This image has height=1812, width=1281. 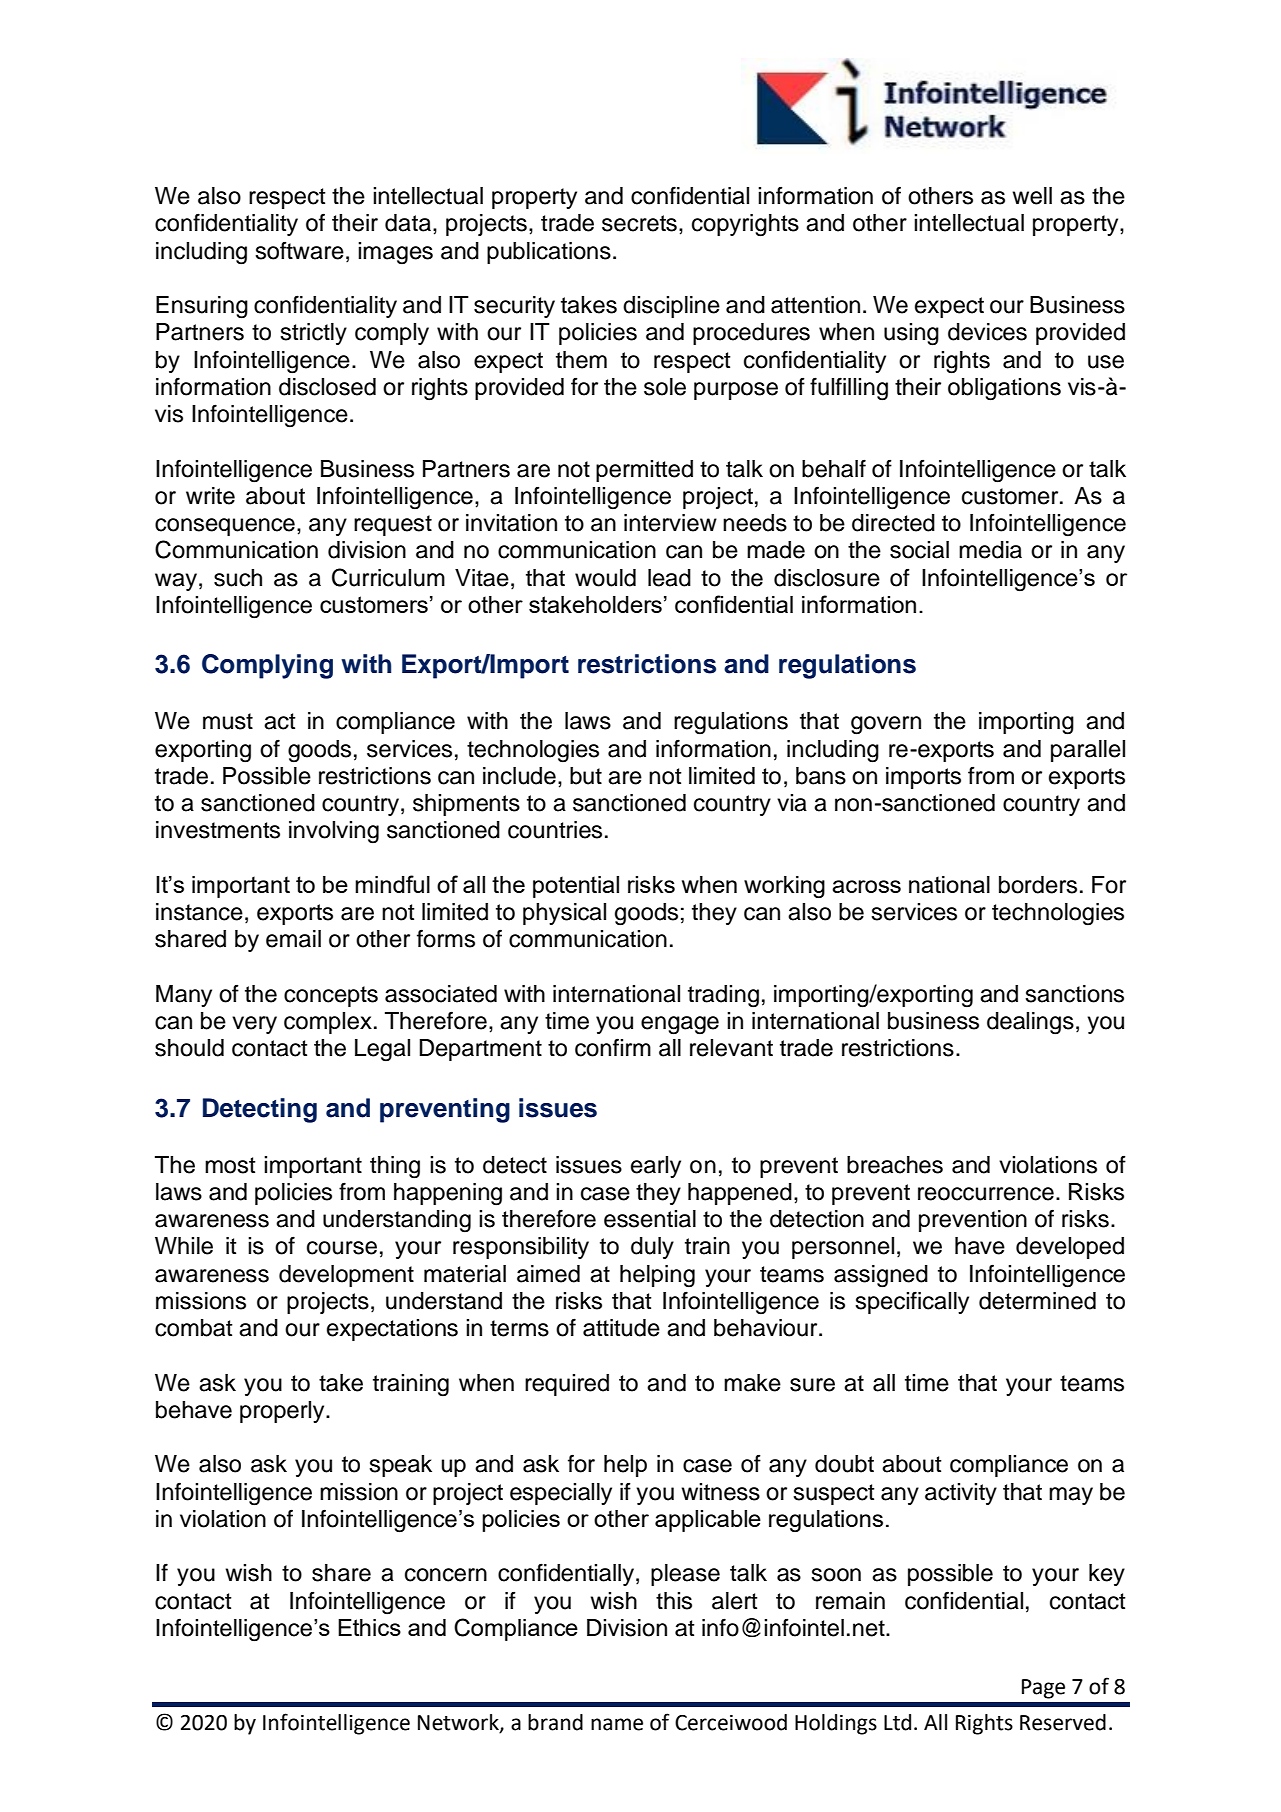 What do you see at coordinates (613, 1047) in the image?
I see `confirm` at bounding box center [613, 1047].
